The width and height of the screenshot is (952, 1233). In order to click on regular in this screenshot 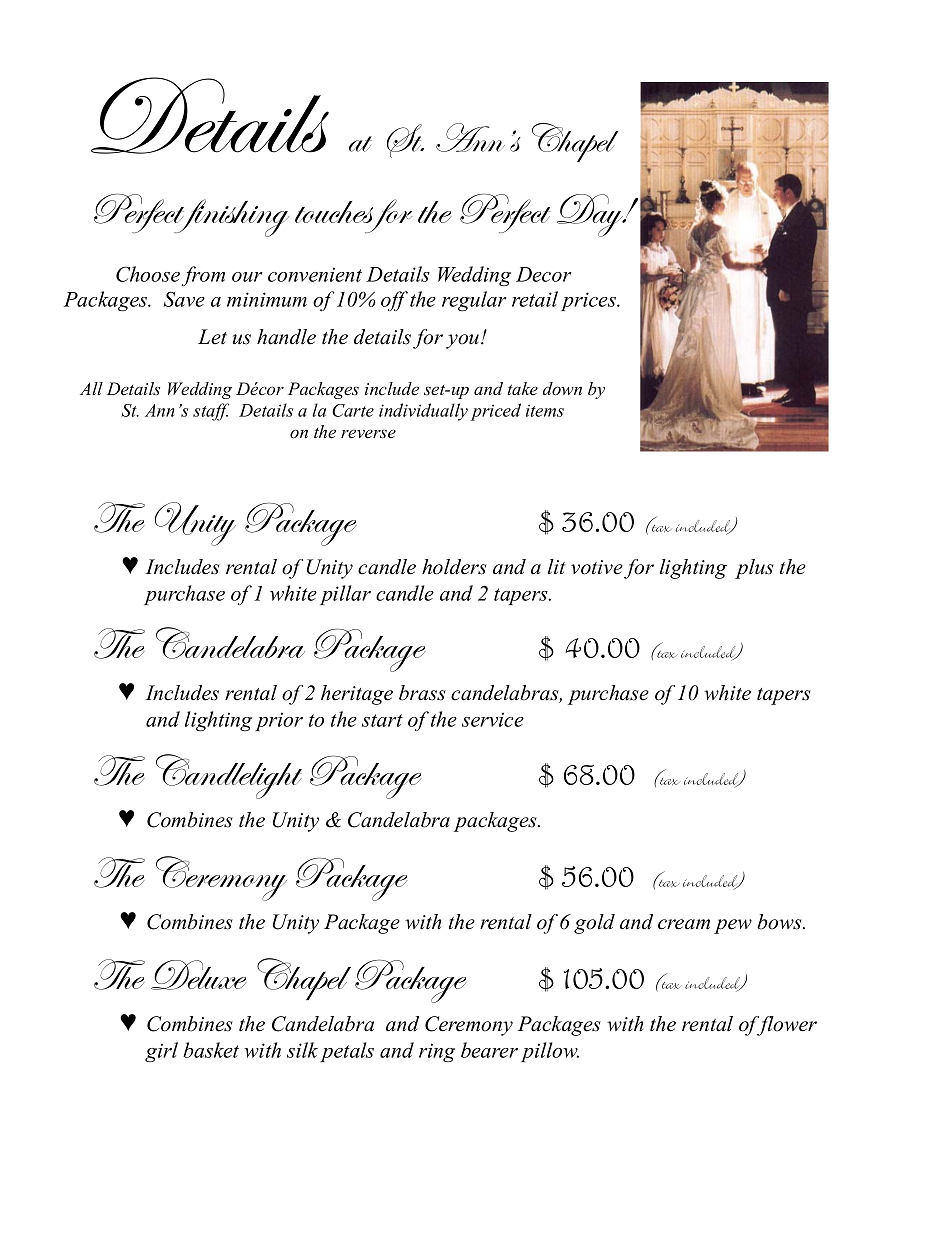, I will do `click(474, 301)`.
